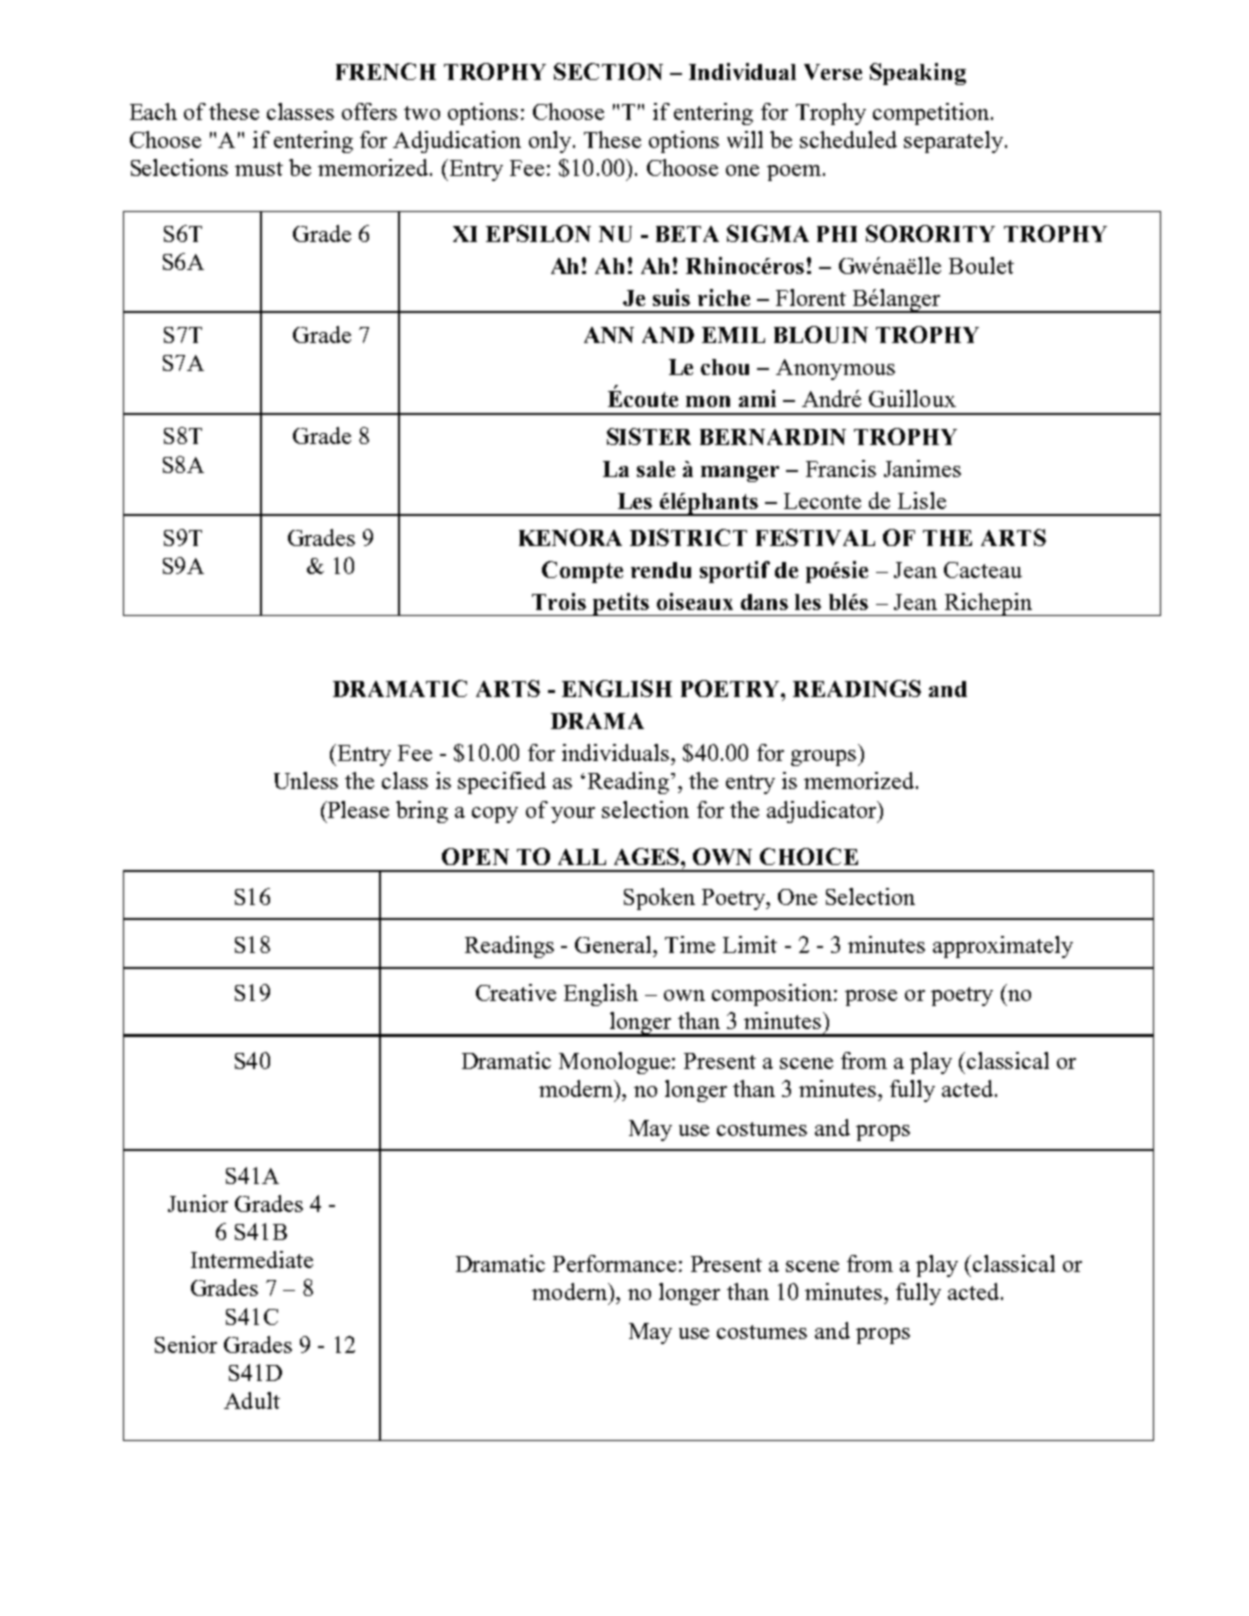  Describe the element at coordinates (306, 780) in the screenshot. I see `Unless` at that location.
